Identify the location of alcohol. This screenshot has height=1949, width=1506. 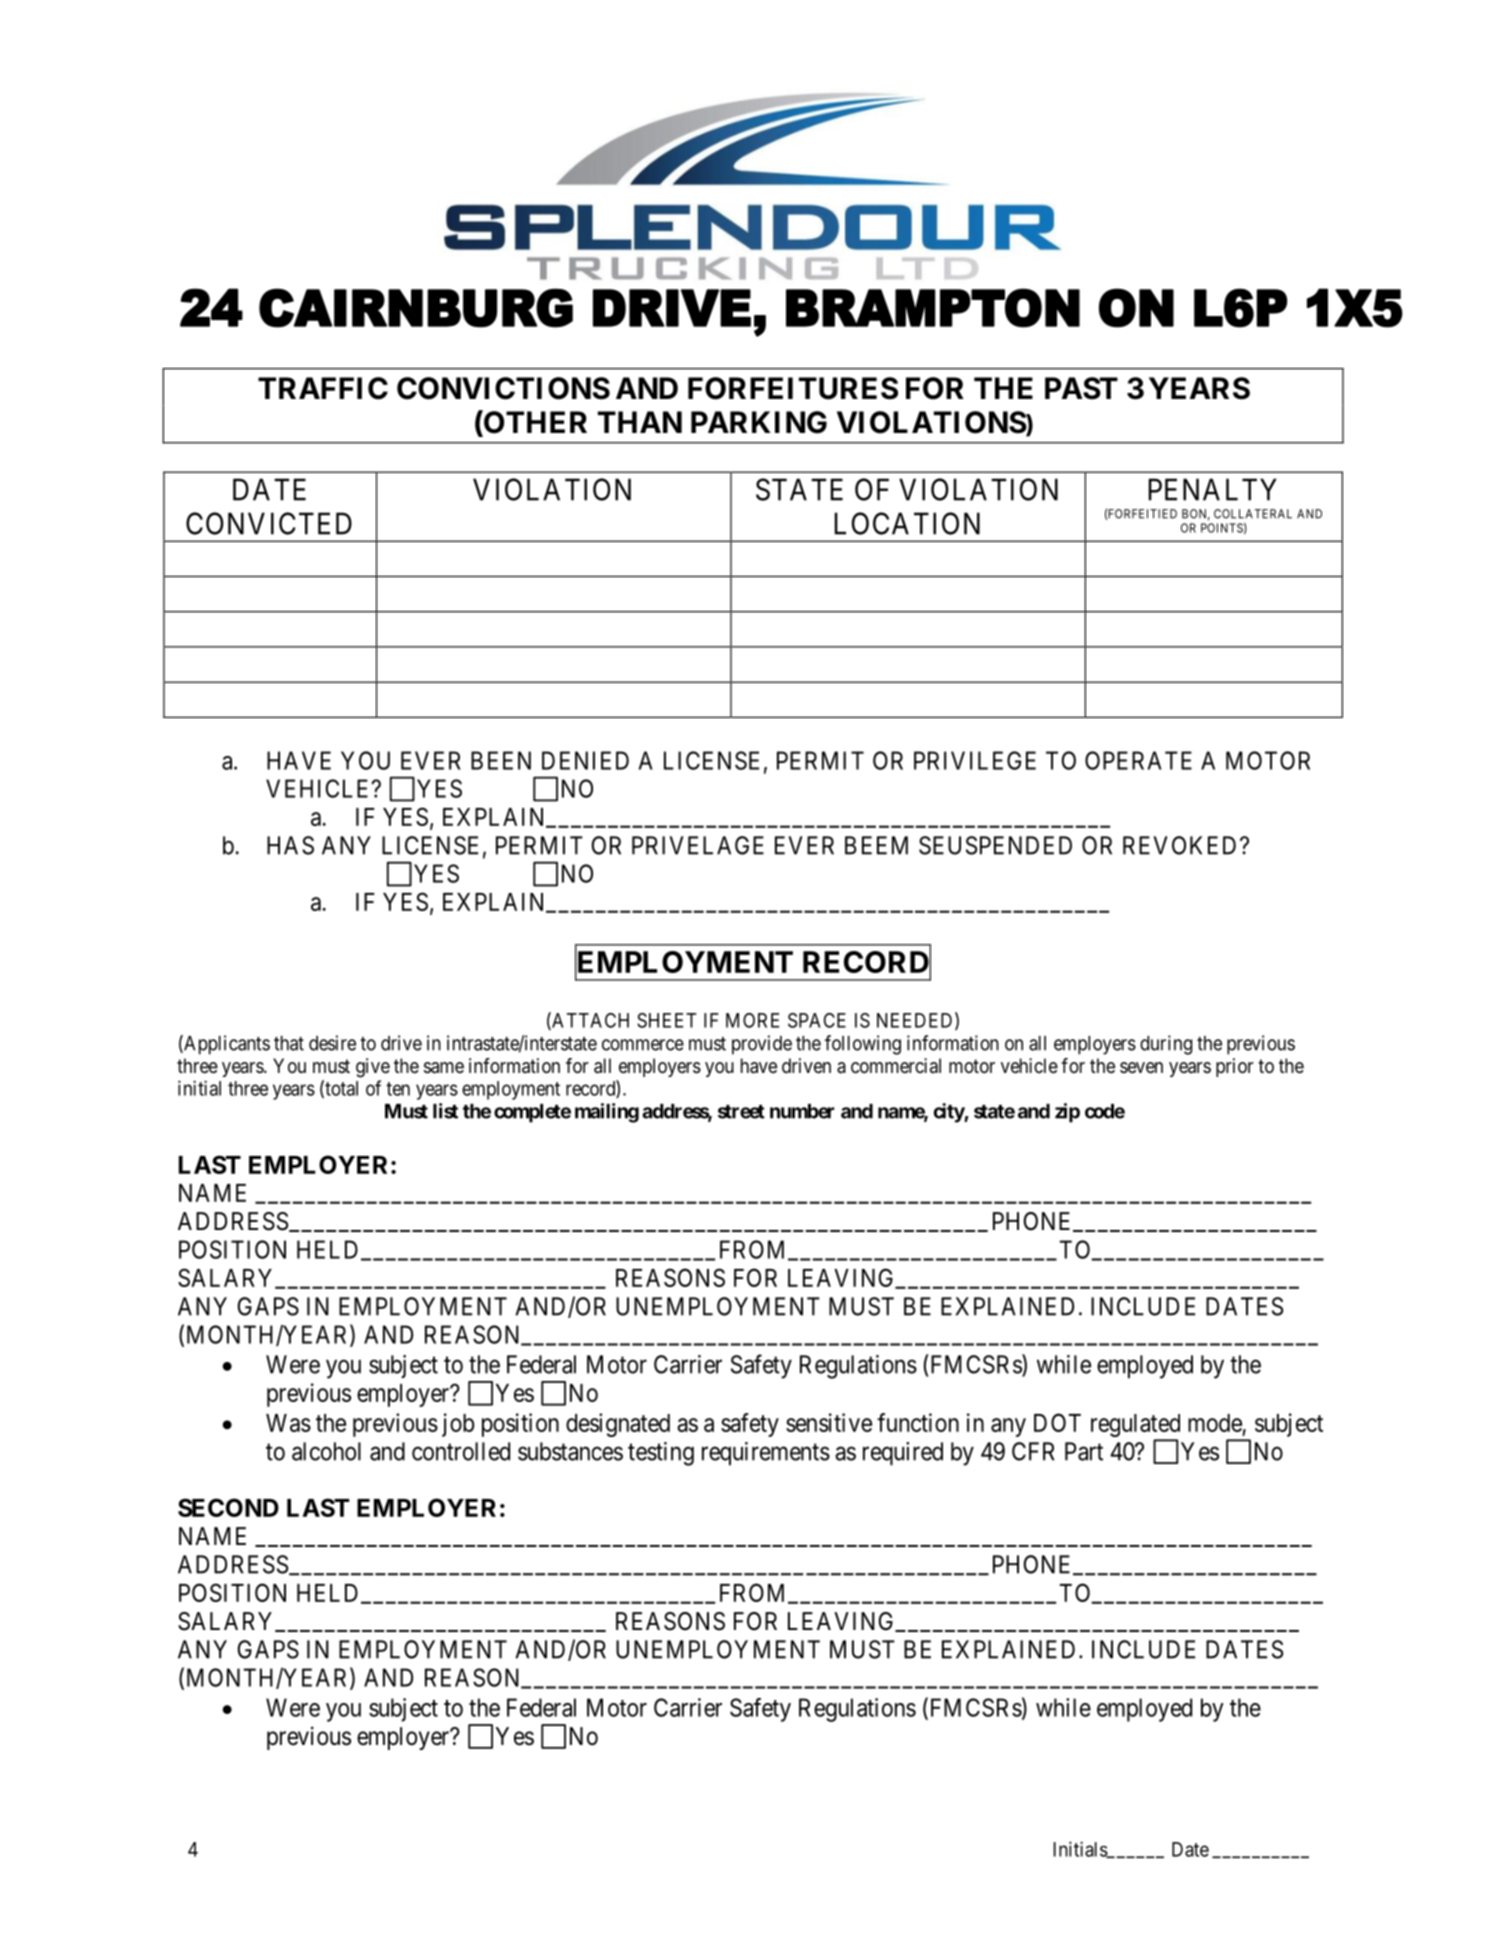
(326, 1451).
